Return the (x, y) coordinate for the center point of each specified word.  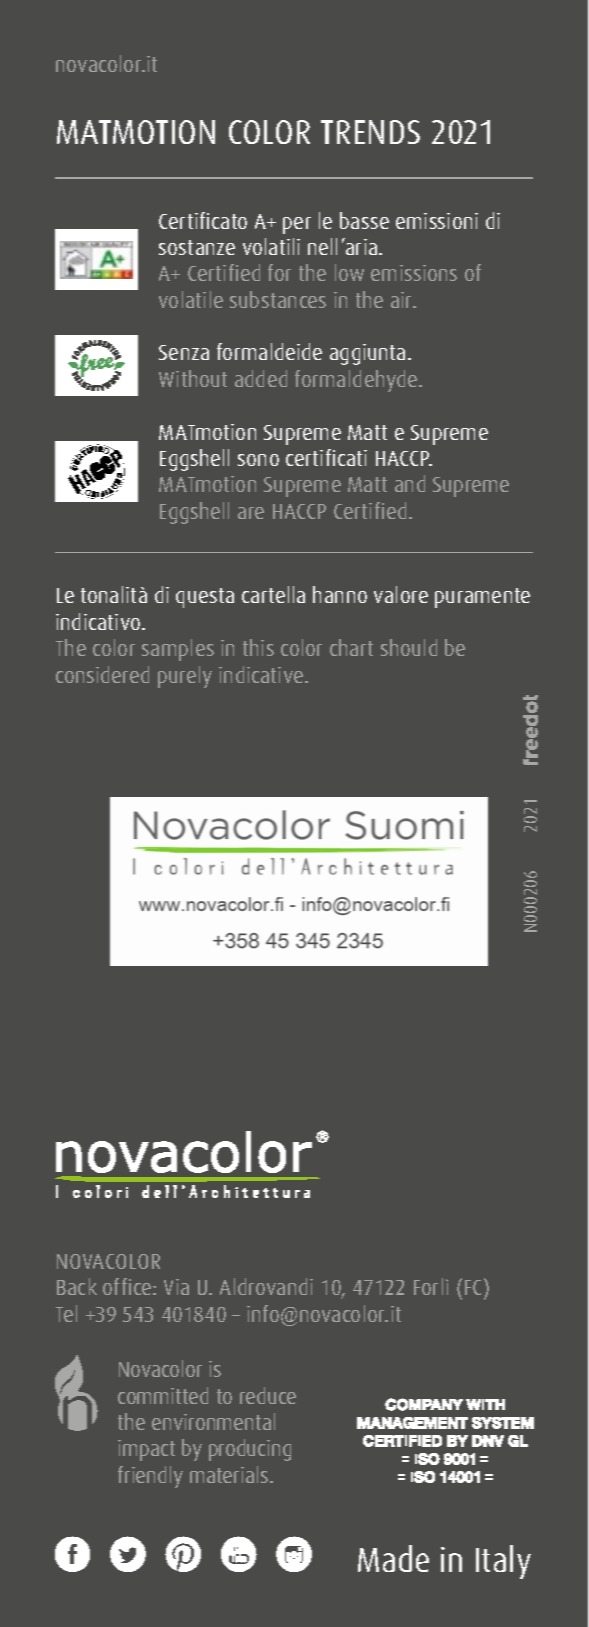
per (297, 225)
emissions (414, 273)
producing (250, 1450)
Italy (503, 1562)
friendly (150, 1477)
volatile (191, 299)
